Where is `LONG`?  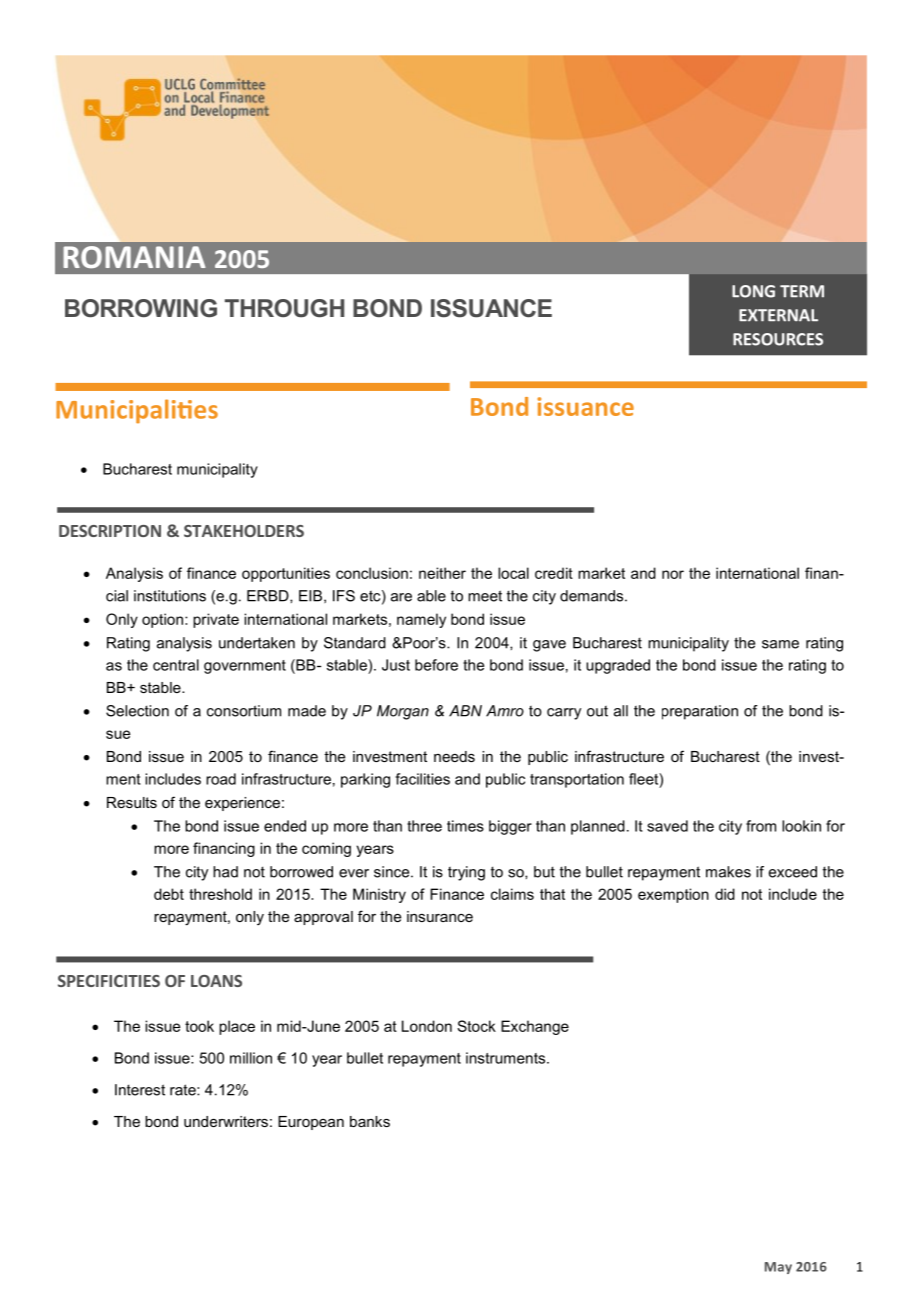
LONG is located at coordinates (753, 291).
